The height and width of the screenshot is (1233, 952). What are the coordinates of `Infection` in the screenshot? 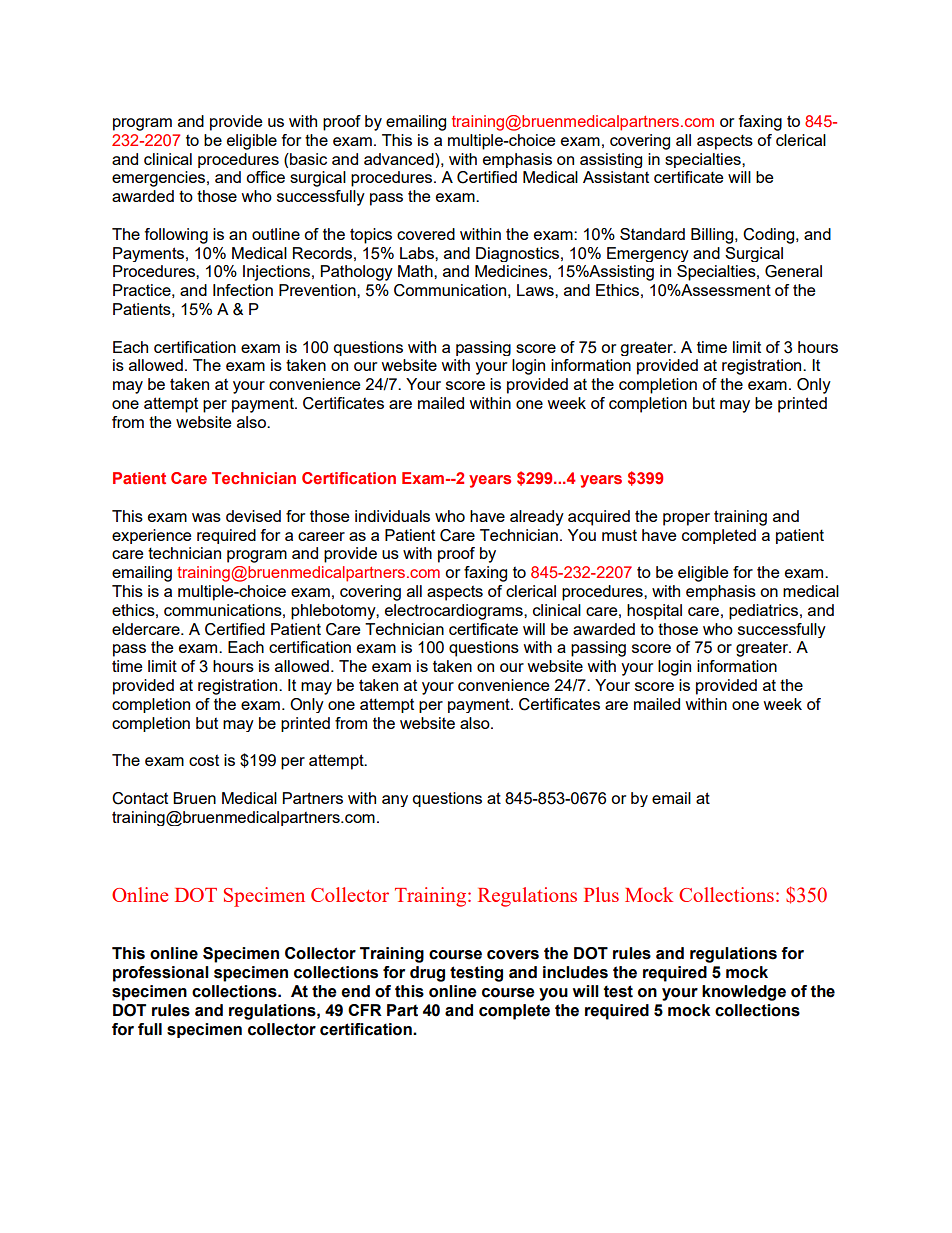 It's located at (243, 290).
